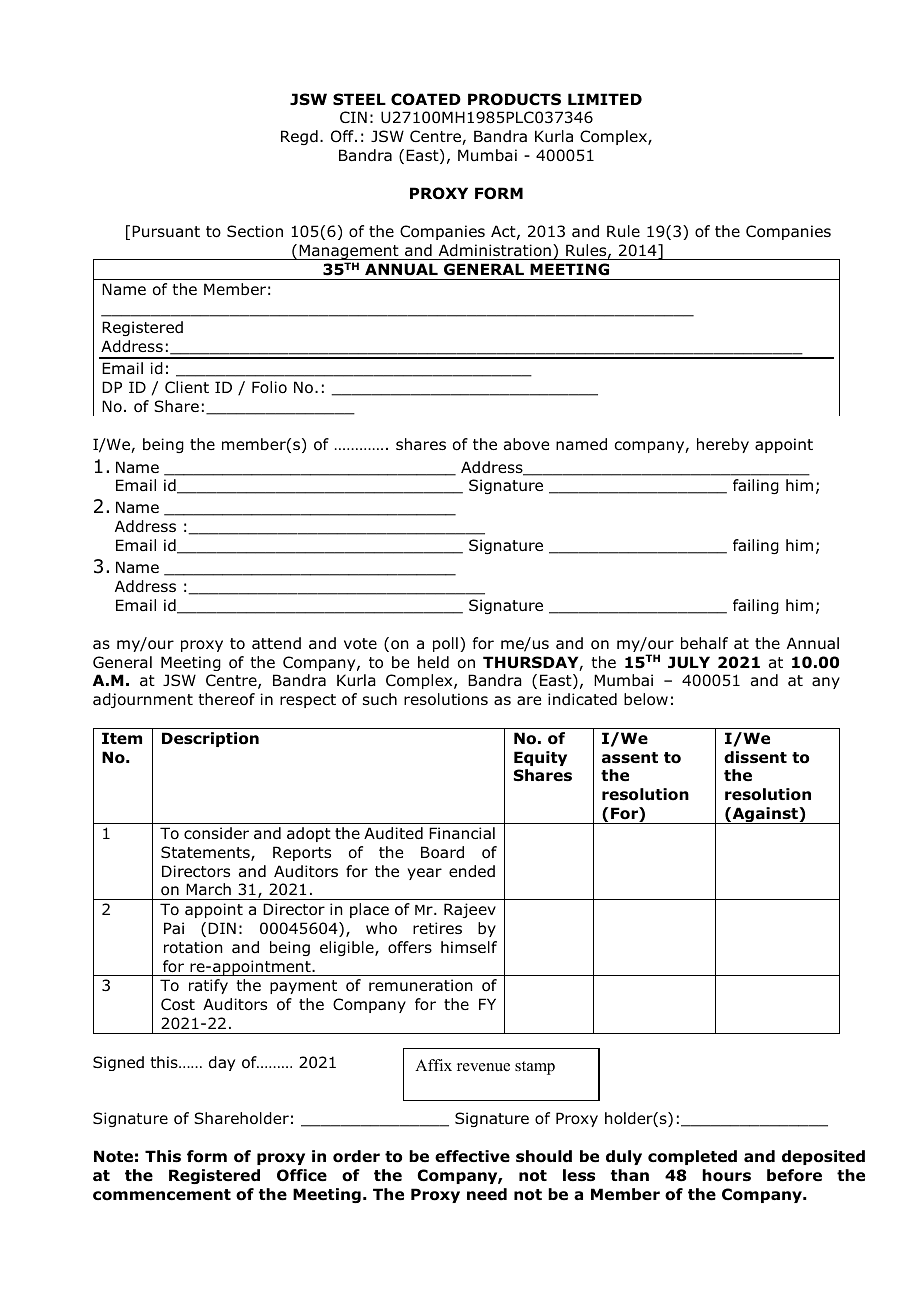 This image has width=924, height=1307. Describe the element at coordinates (166, 231) in the image. I see `Pursuant` at that location.
